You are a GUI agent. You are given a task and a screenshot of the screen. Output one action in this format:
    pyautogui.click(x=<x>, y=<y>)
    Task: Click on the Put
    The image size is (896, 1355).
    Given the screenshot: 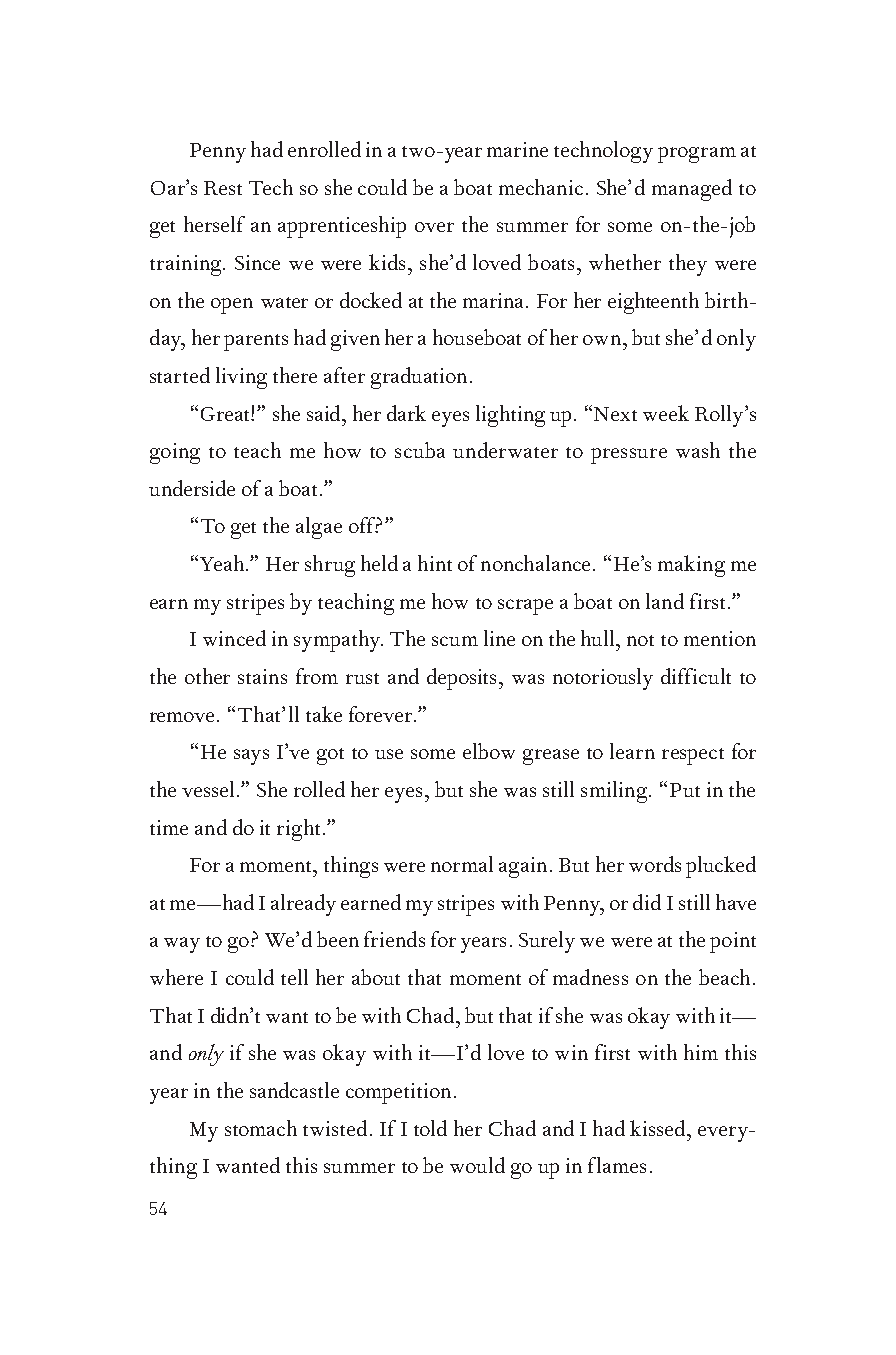 What is the action you would take?
    pyautogui.click(x=685, y=790)
